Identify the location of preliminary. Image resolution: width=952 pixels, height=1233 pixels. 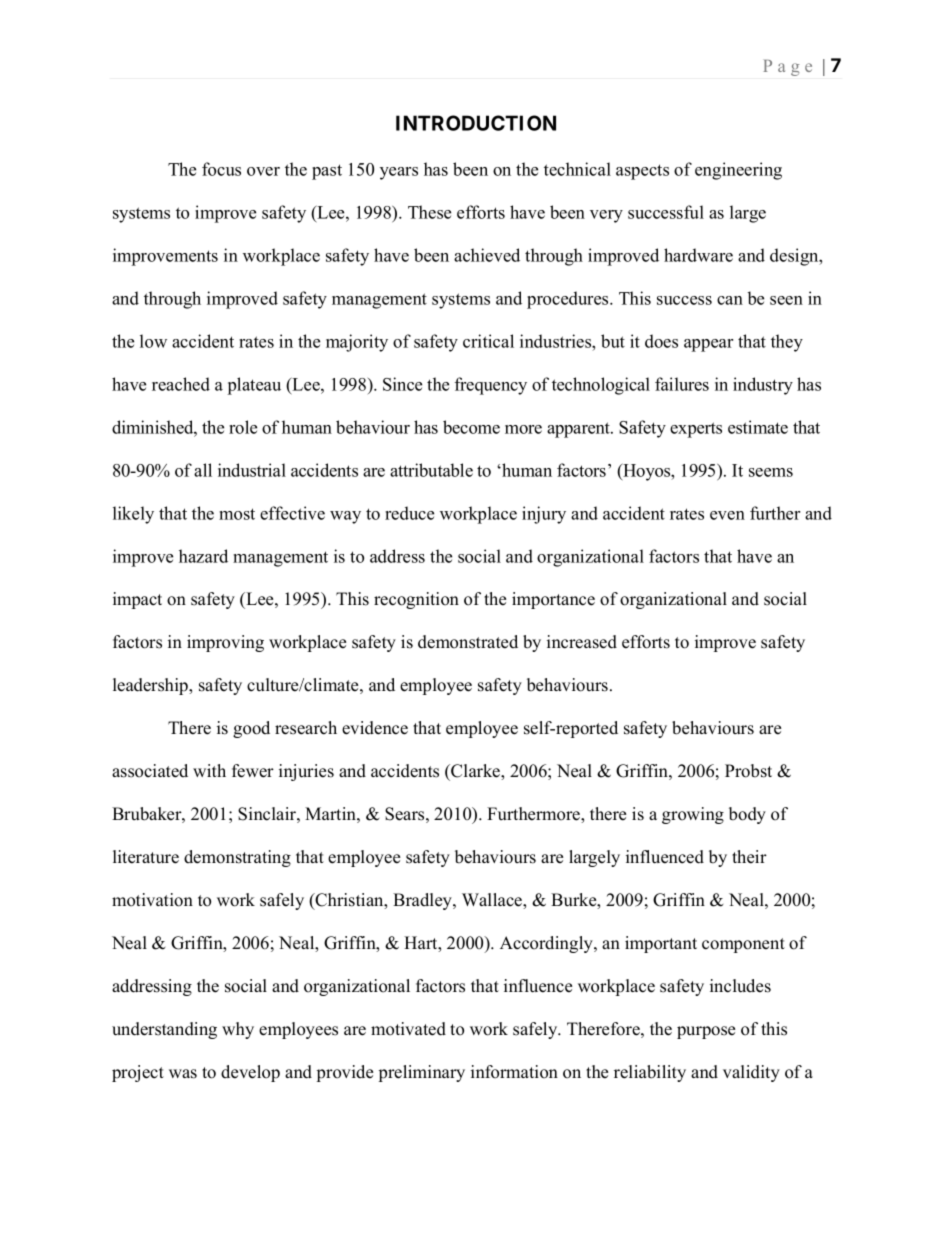
(422, 1073).
